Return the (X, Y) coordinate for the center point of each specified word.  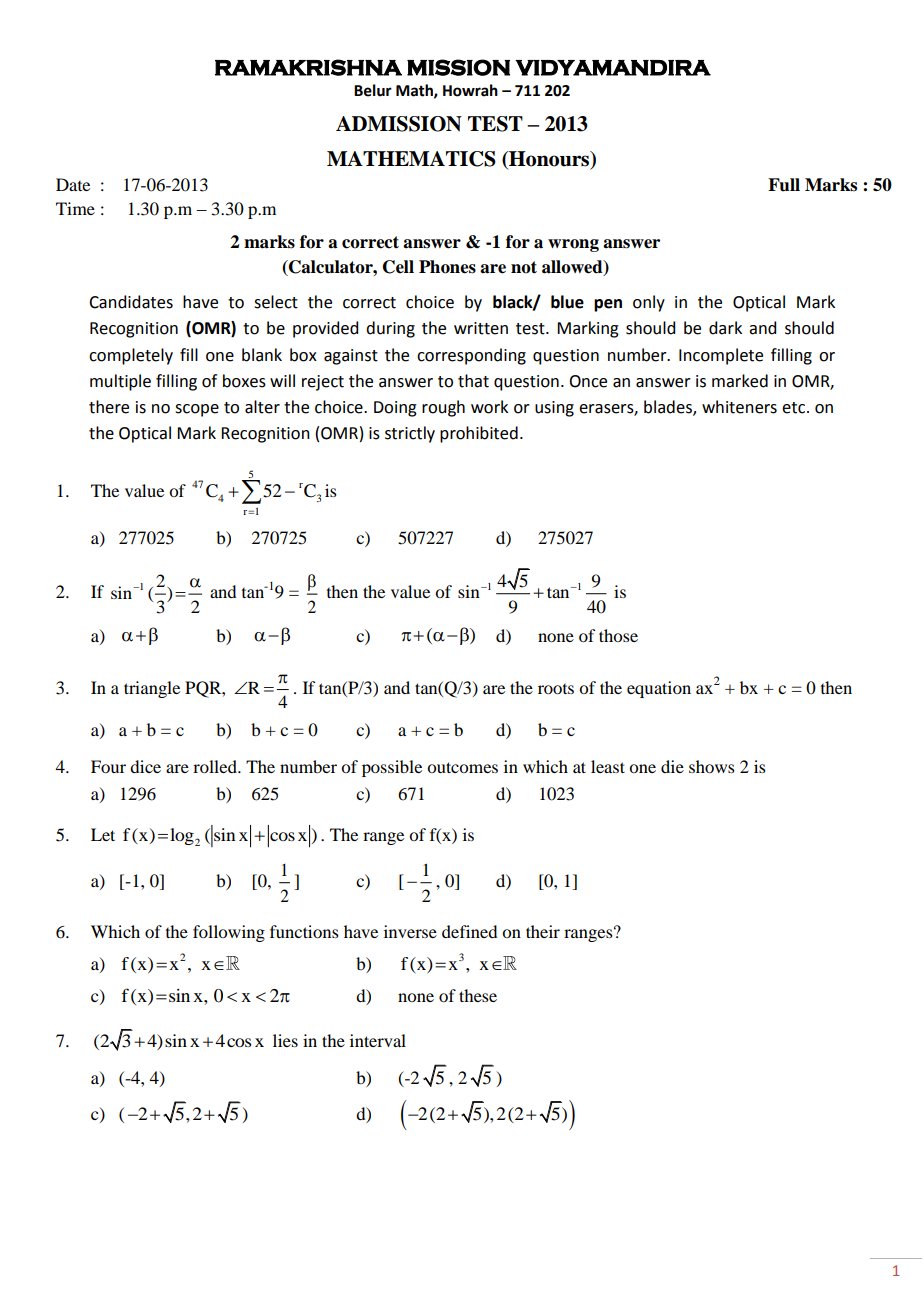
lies (285, 1040)
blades (669, 408)
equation (659, 689)
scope (197, 410)
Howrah (470, 90)
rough (443, 408)
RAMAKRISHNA (308, 67)
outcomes (462, 767)
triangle (152, 689)
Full (784, 185)
